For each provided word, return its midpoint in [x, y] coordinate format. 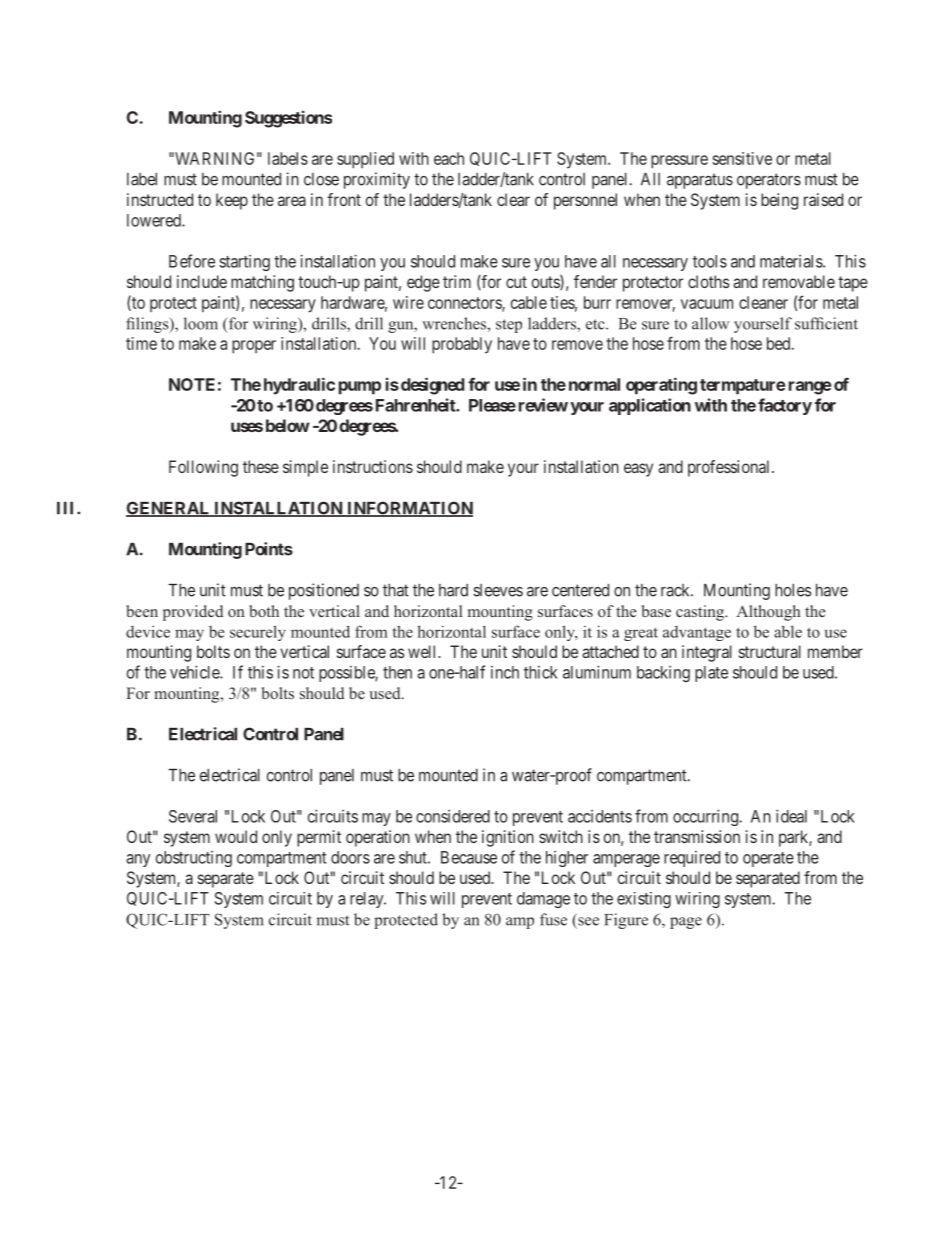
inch [505, 672]
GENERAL [169, 509]
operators [769, 181]
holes [793, 590]
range [810, 388]
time [141, 343]
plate [711, 674]
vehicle [195, 672]
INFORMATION [409, 509]
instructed [160, 199]
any [138, 860]
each [449, 158]
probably [462, 345]
